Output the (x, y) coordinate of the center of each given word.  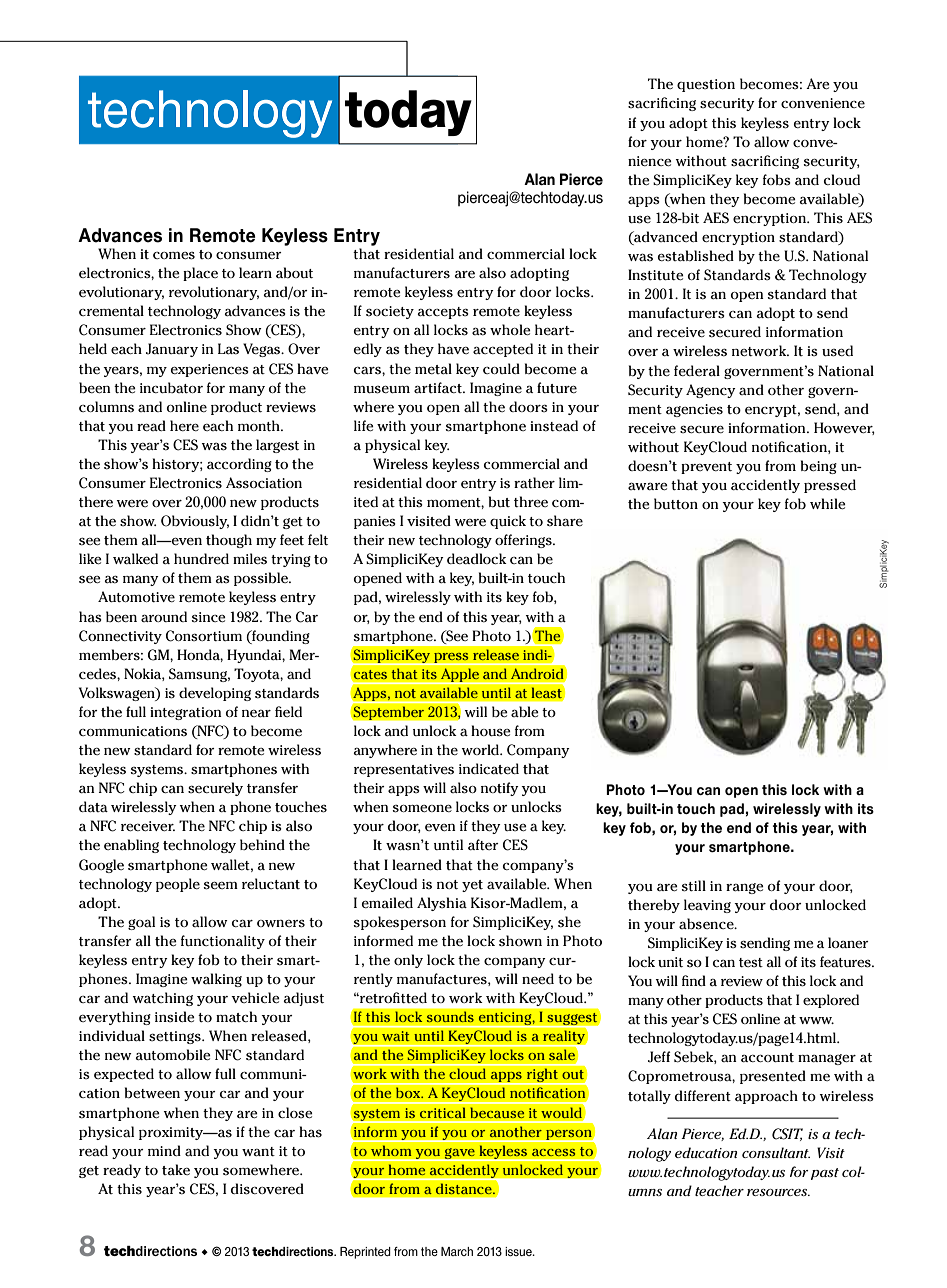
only (408, 961)
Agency (711, 391)
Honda (200, 655)
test (751, 962)
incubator (171, 388)
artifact (439, 388)
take (176, 1170)
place (200, 274)
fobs (777, 179)
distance (464, 1189)
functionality (223, 942)
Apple (460, 676)
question (706, 85)
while (828, 504)
